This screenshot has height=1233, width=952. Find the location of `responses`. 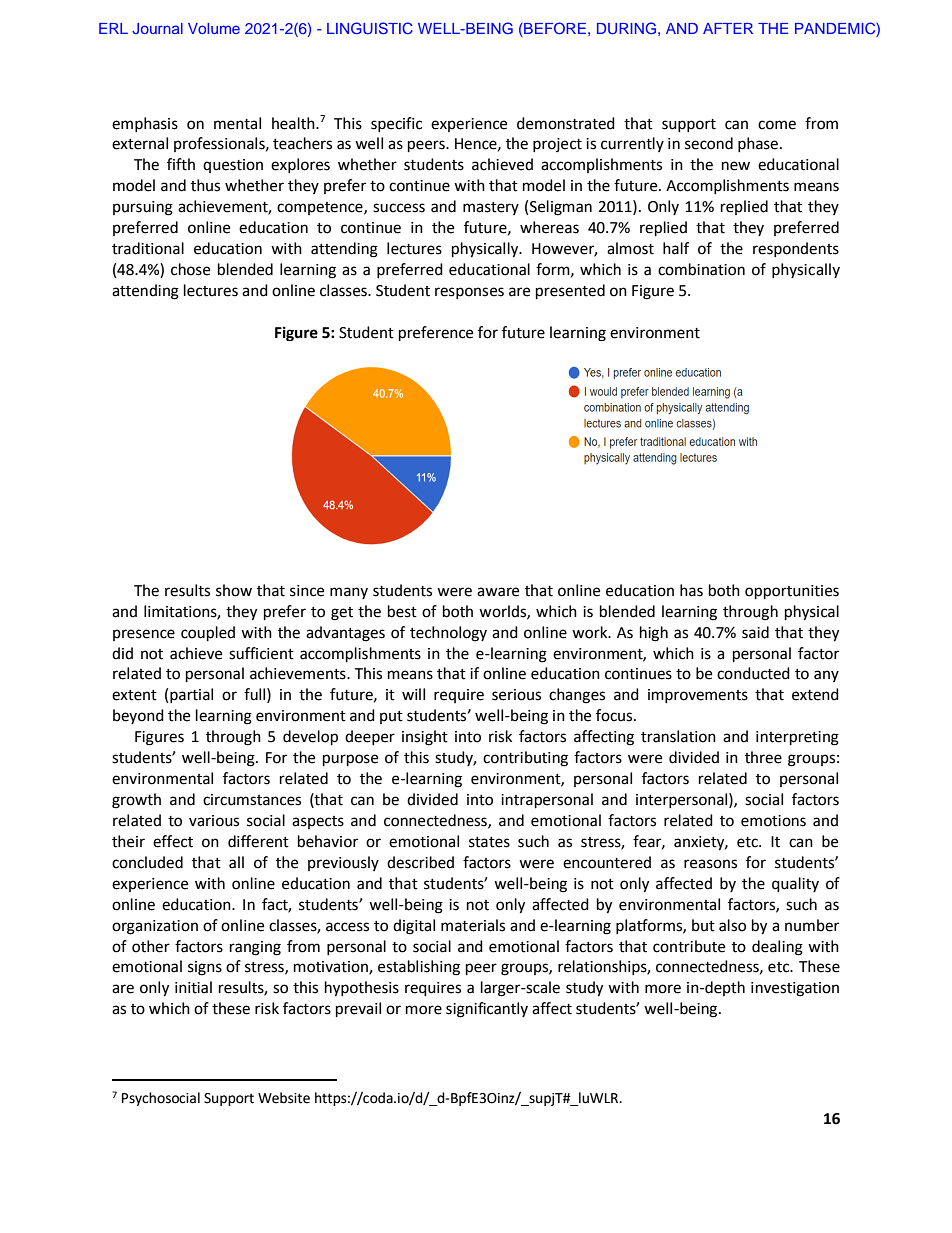

responses is located at coordinates (469, 293).
